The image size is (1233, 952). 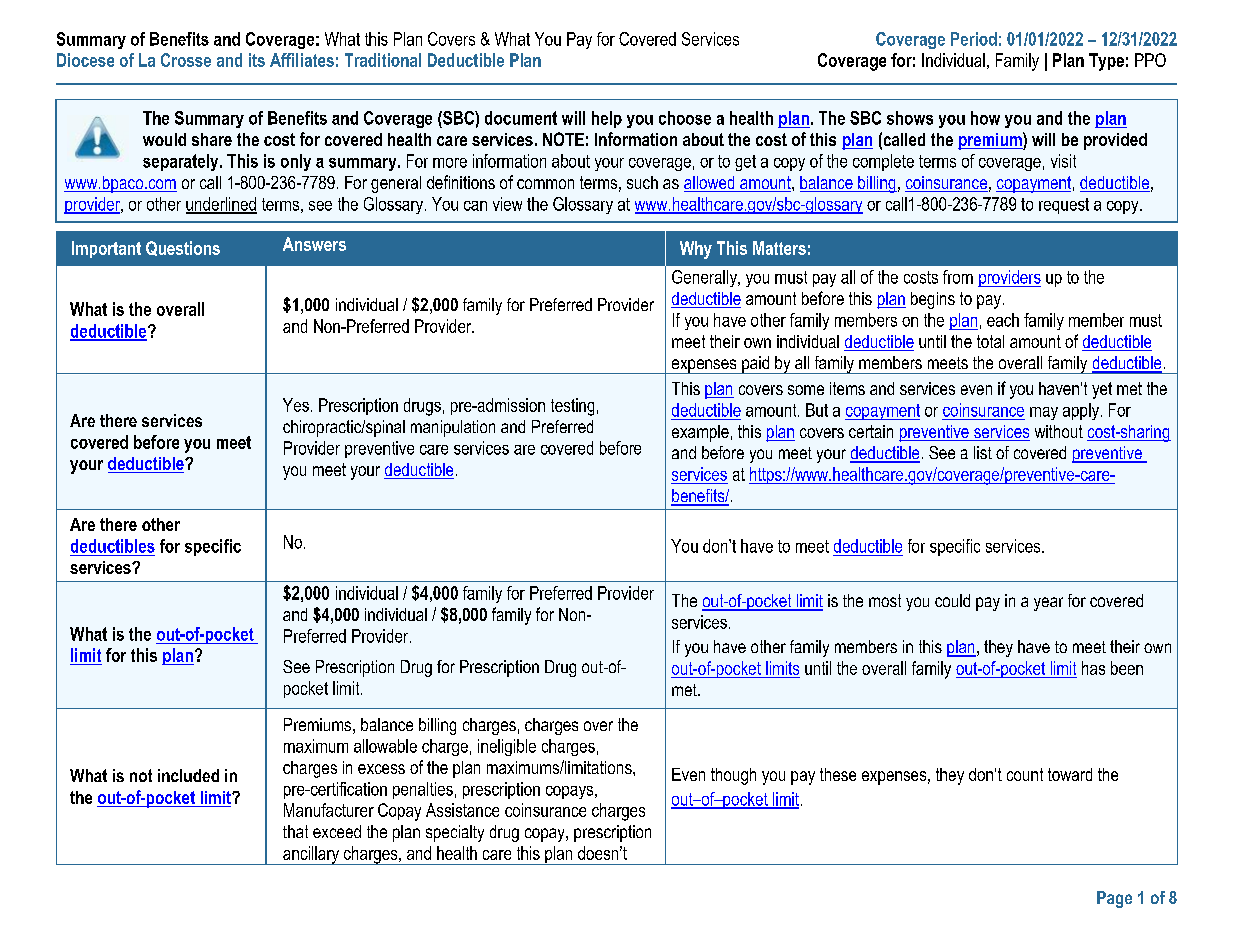 What do you see at coordinates (696, 250) in the page?
I see `Why` at bounding box center [696, 250].
